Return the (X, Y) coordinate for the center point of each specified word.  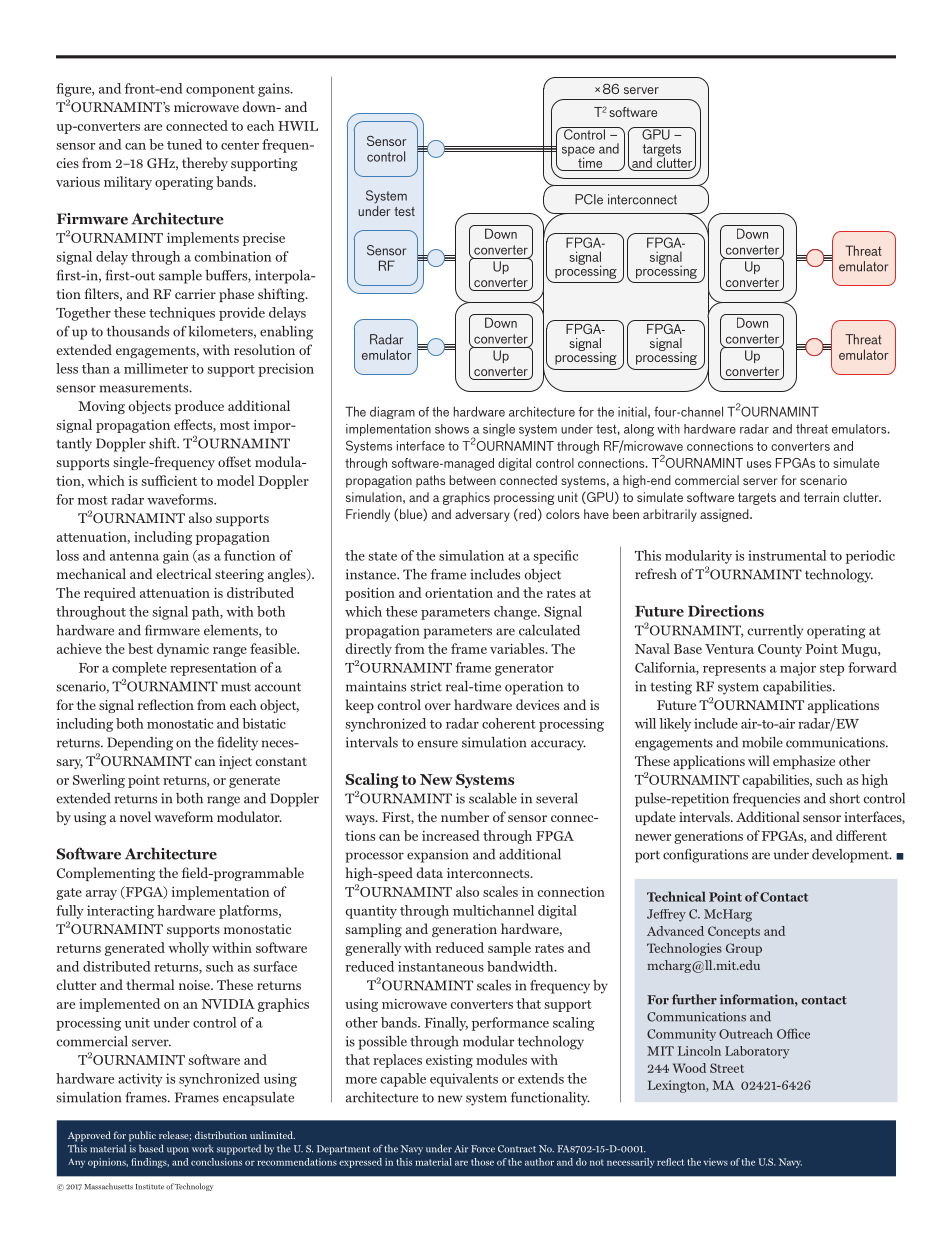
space (578, 152)
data (429, 872)
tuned (184, 144)
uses (759, 464)
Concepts (734, 932)
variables (518, 648)
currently (775, 632)
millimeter (156, 368)
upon (178, 1151)
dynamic (183, 650)
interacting (120, 912)
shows (452, 429)
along (639, 430)
